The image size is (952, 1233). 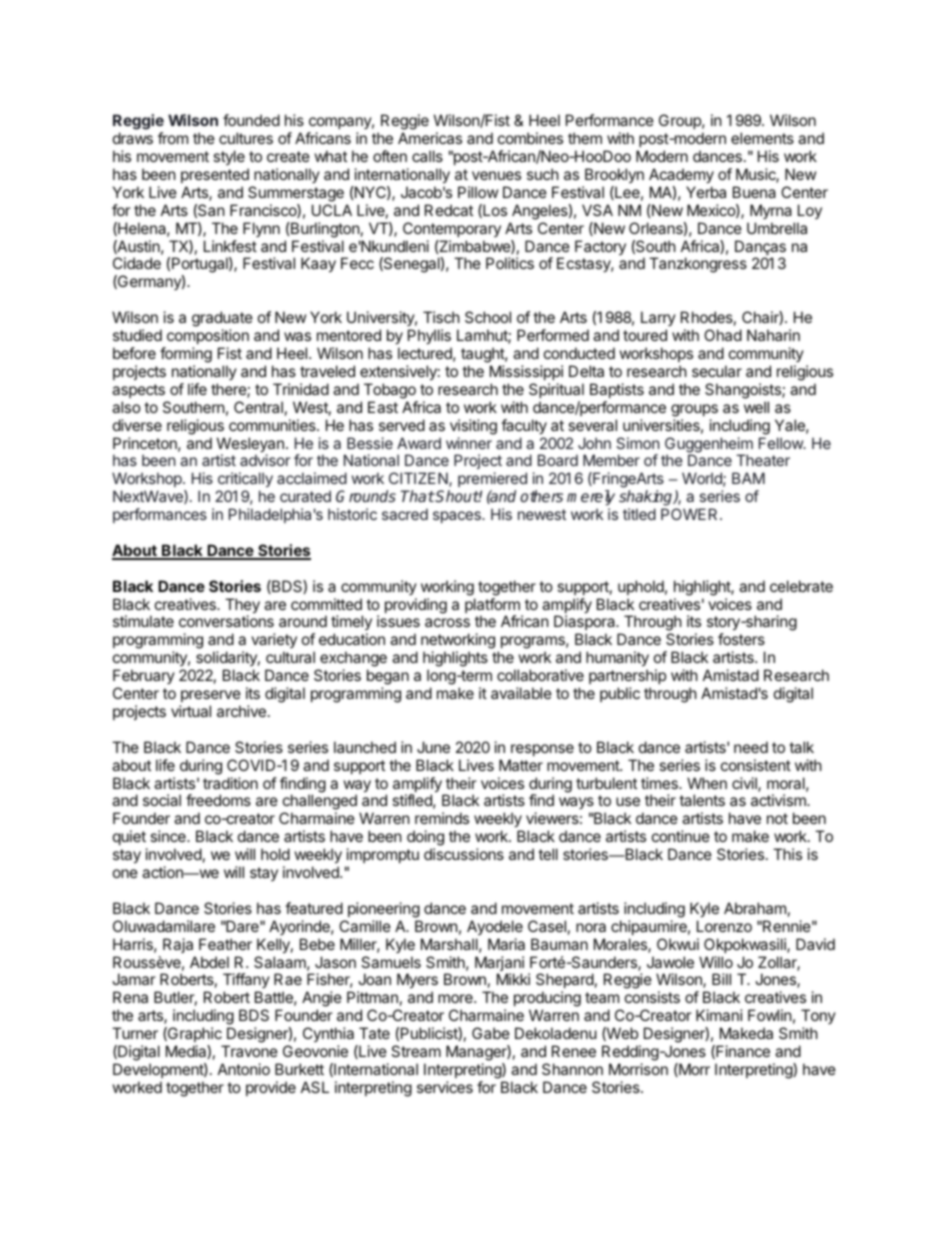 I want to click on critically, so click(x=245, y=479).
